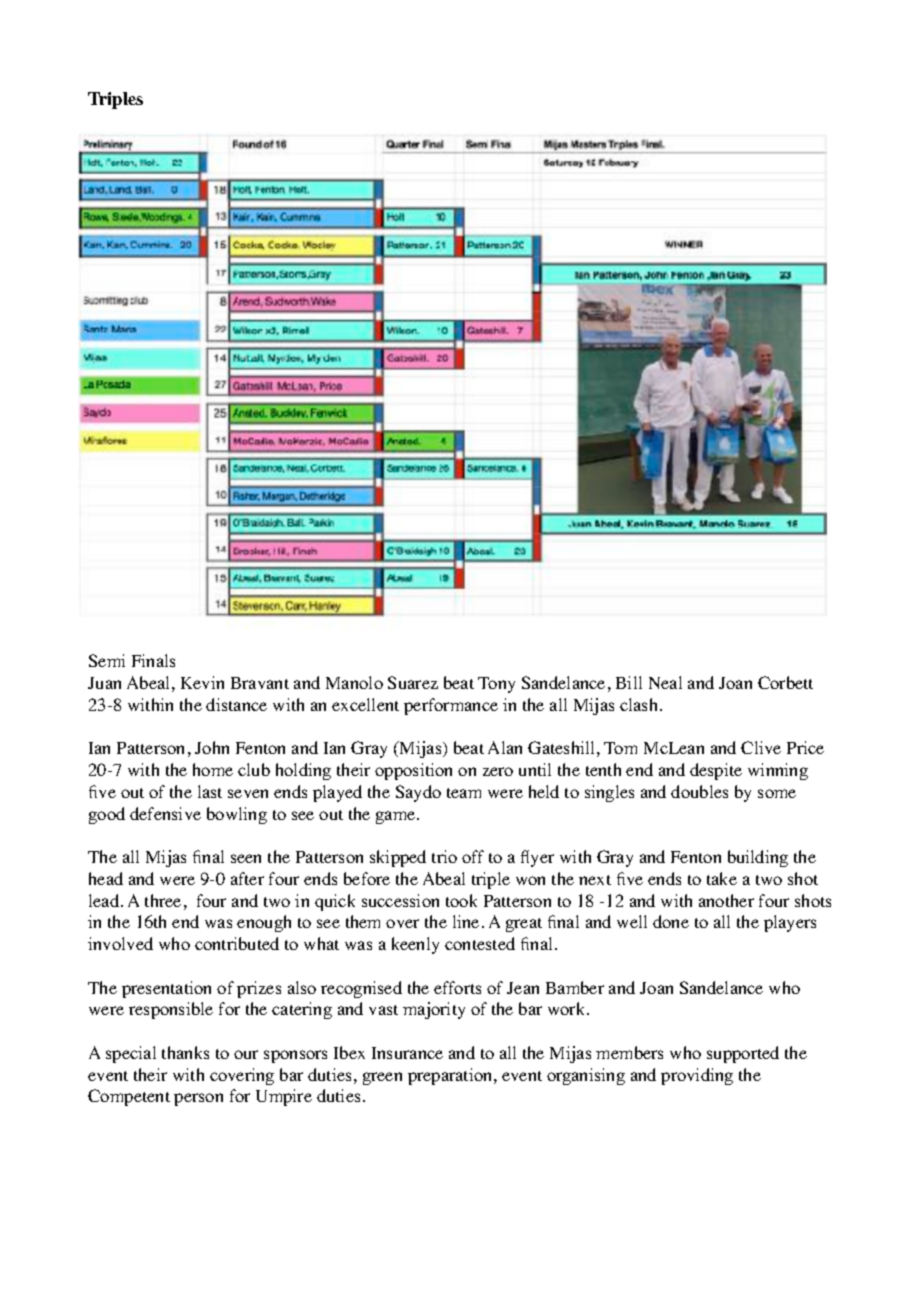 The height and width of the page is (1308, 924). Describe the element at coordinates (671, 921) in the page. I see `done` at that location.
